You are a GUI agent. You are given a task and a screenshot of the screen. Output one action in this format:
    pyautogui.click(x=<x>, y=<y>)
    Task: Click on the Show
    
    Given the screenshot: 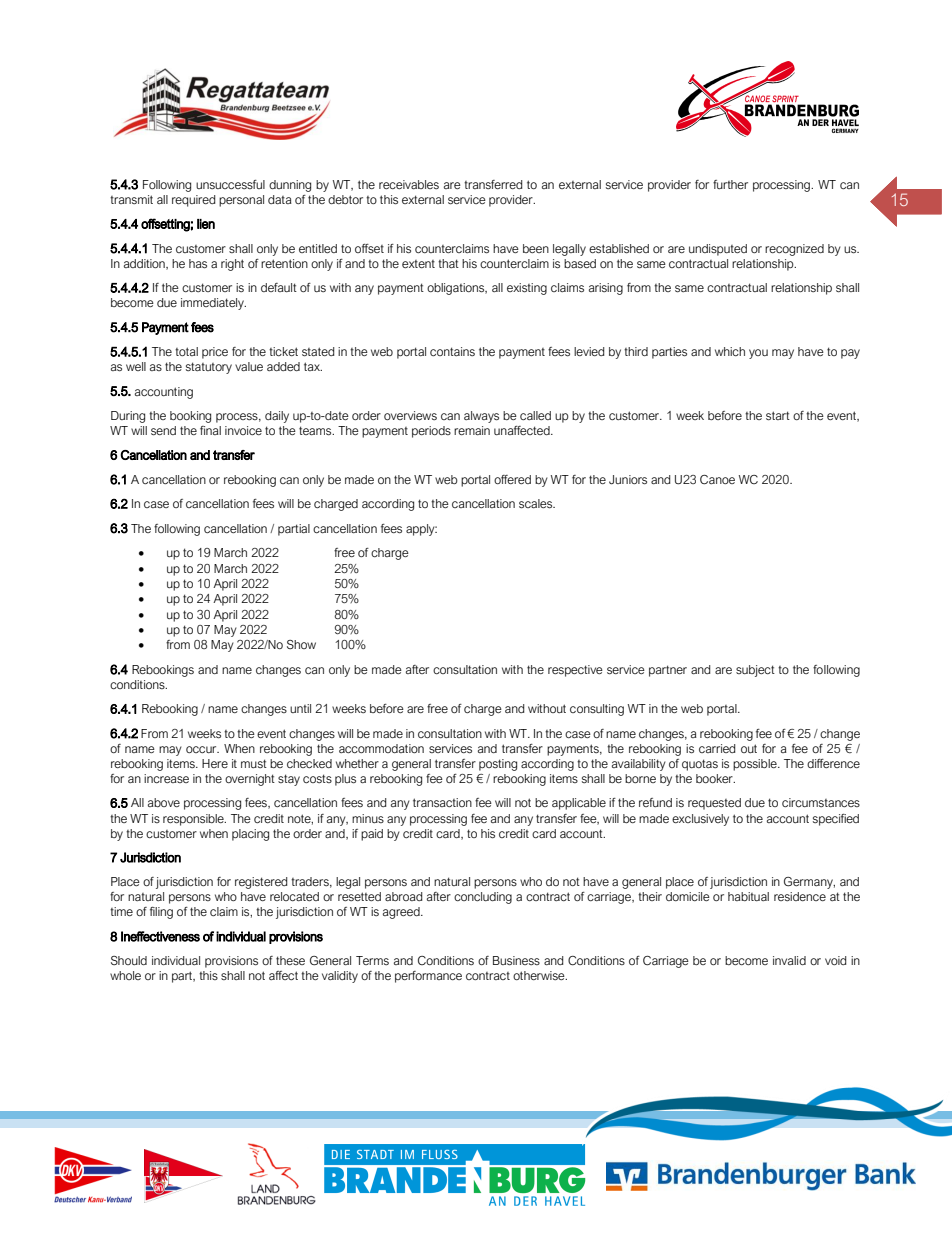 What is the action you would take?
    pyautogui.click(x=301, y=644)
